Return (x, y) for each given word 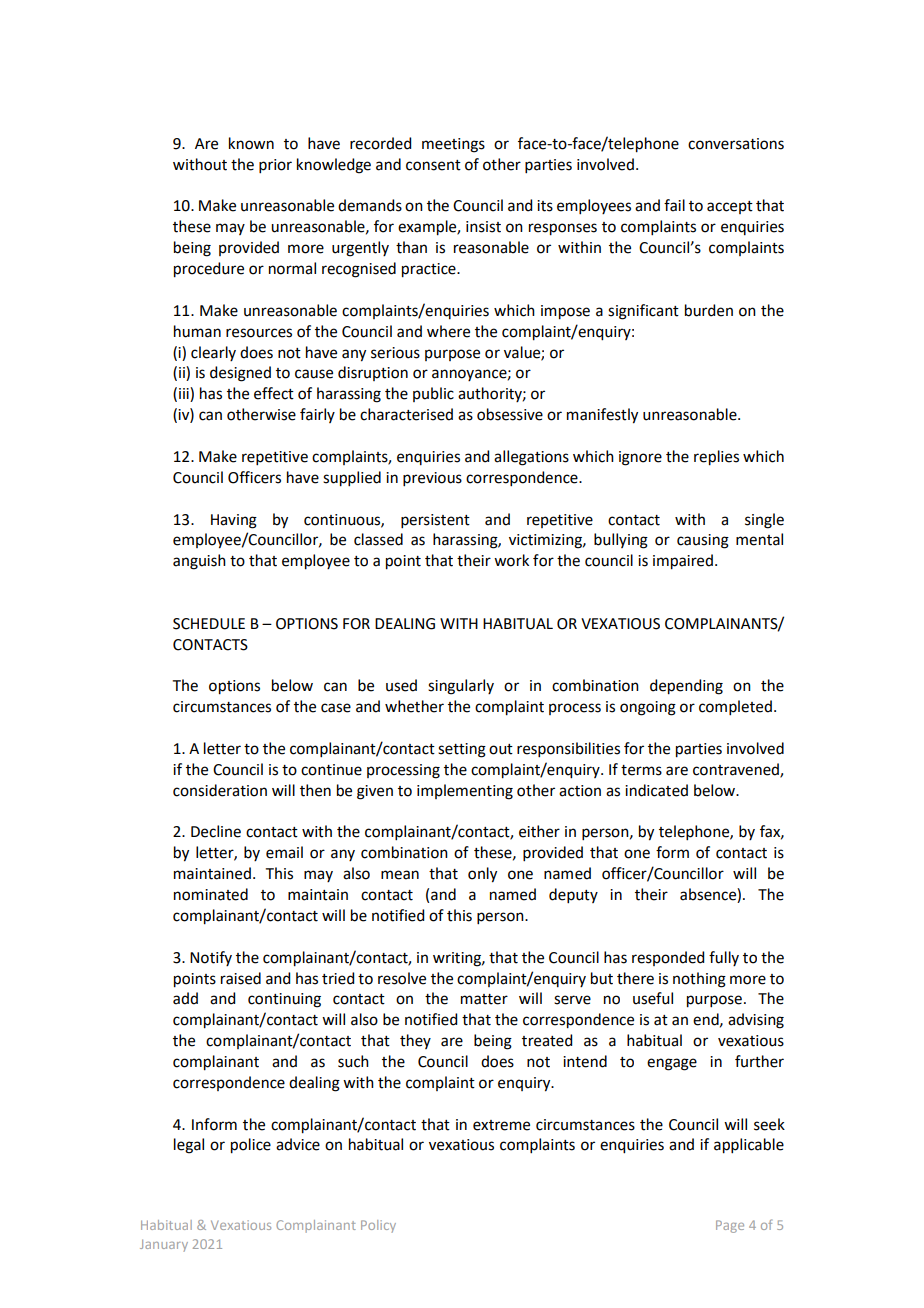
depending (686, 687)
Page (730, 1226)
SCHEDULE (209, 624)
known (251, 143)
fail (674, 205)
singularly (461, 687)
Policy (378, 1226)
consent (433, 165)
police (251, 1146)
